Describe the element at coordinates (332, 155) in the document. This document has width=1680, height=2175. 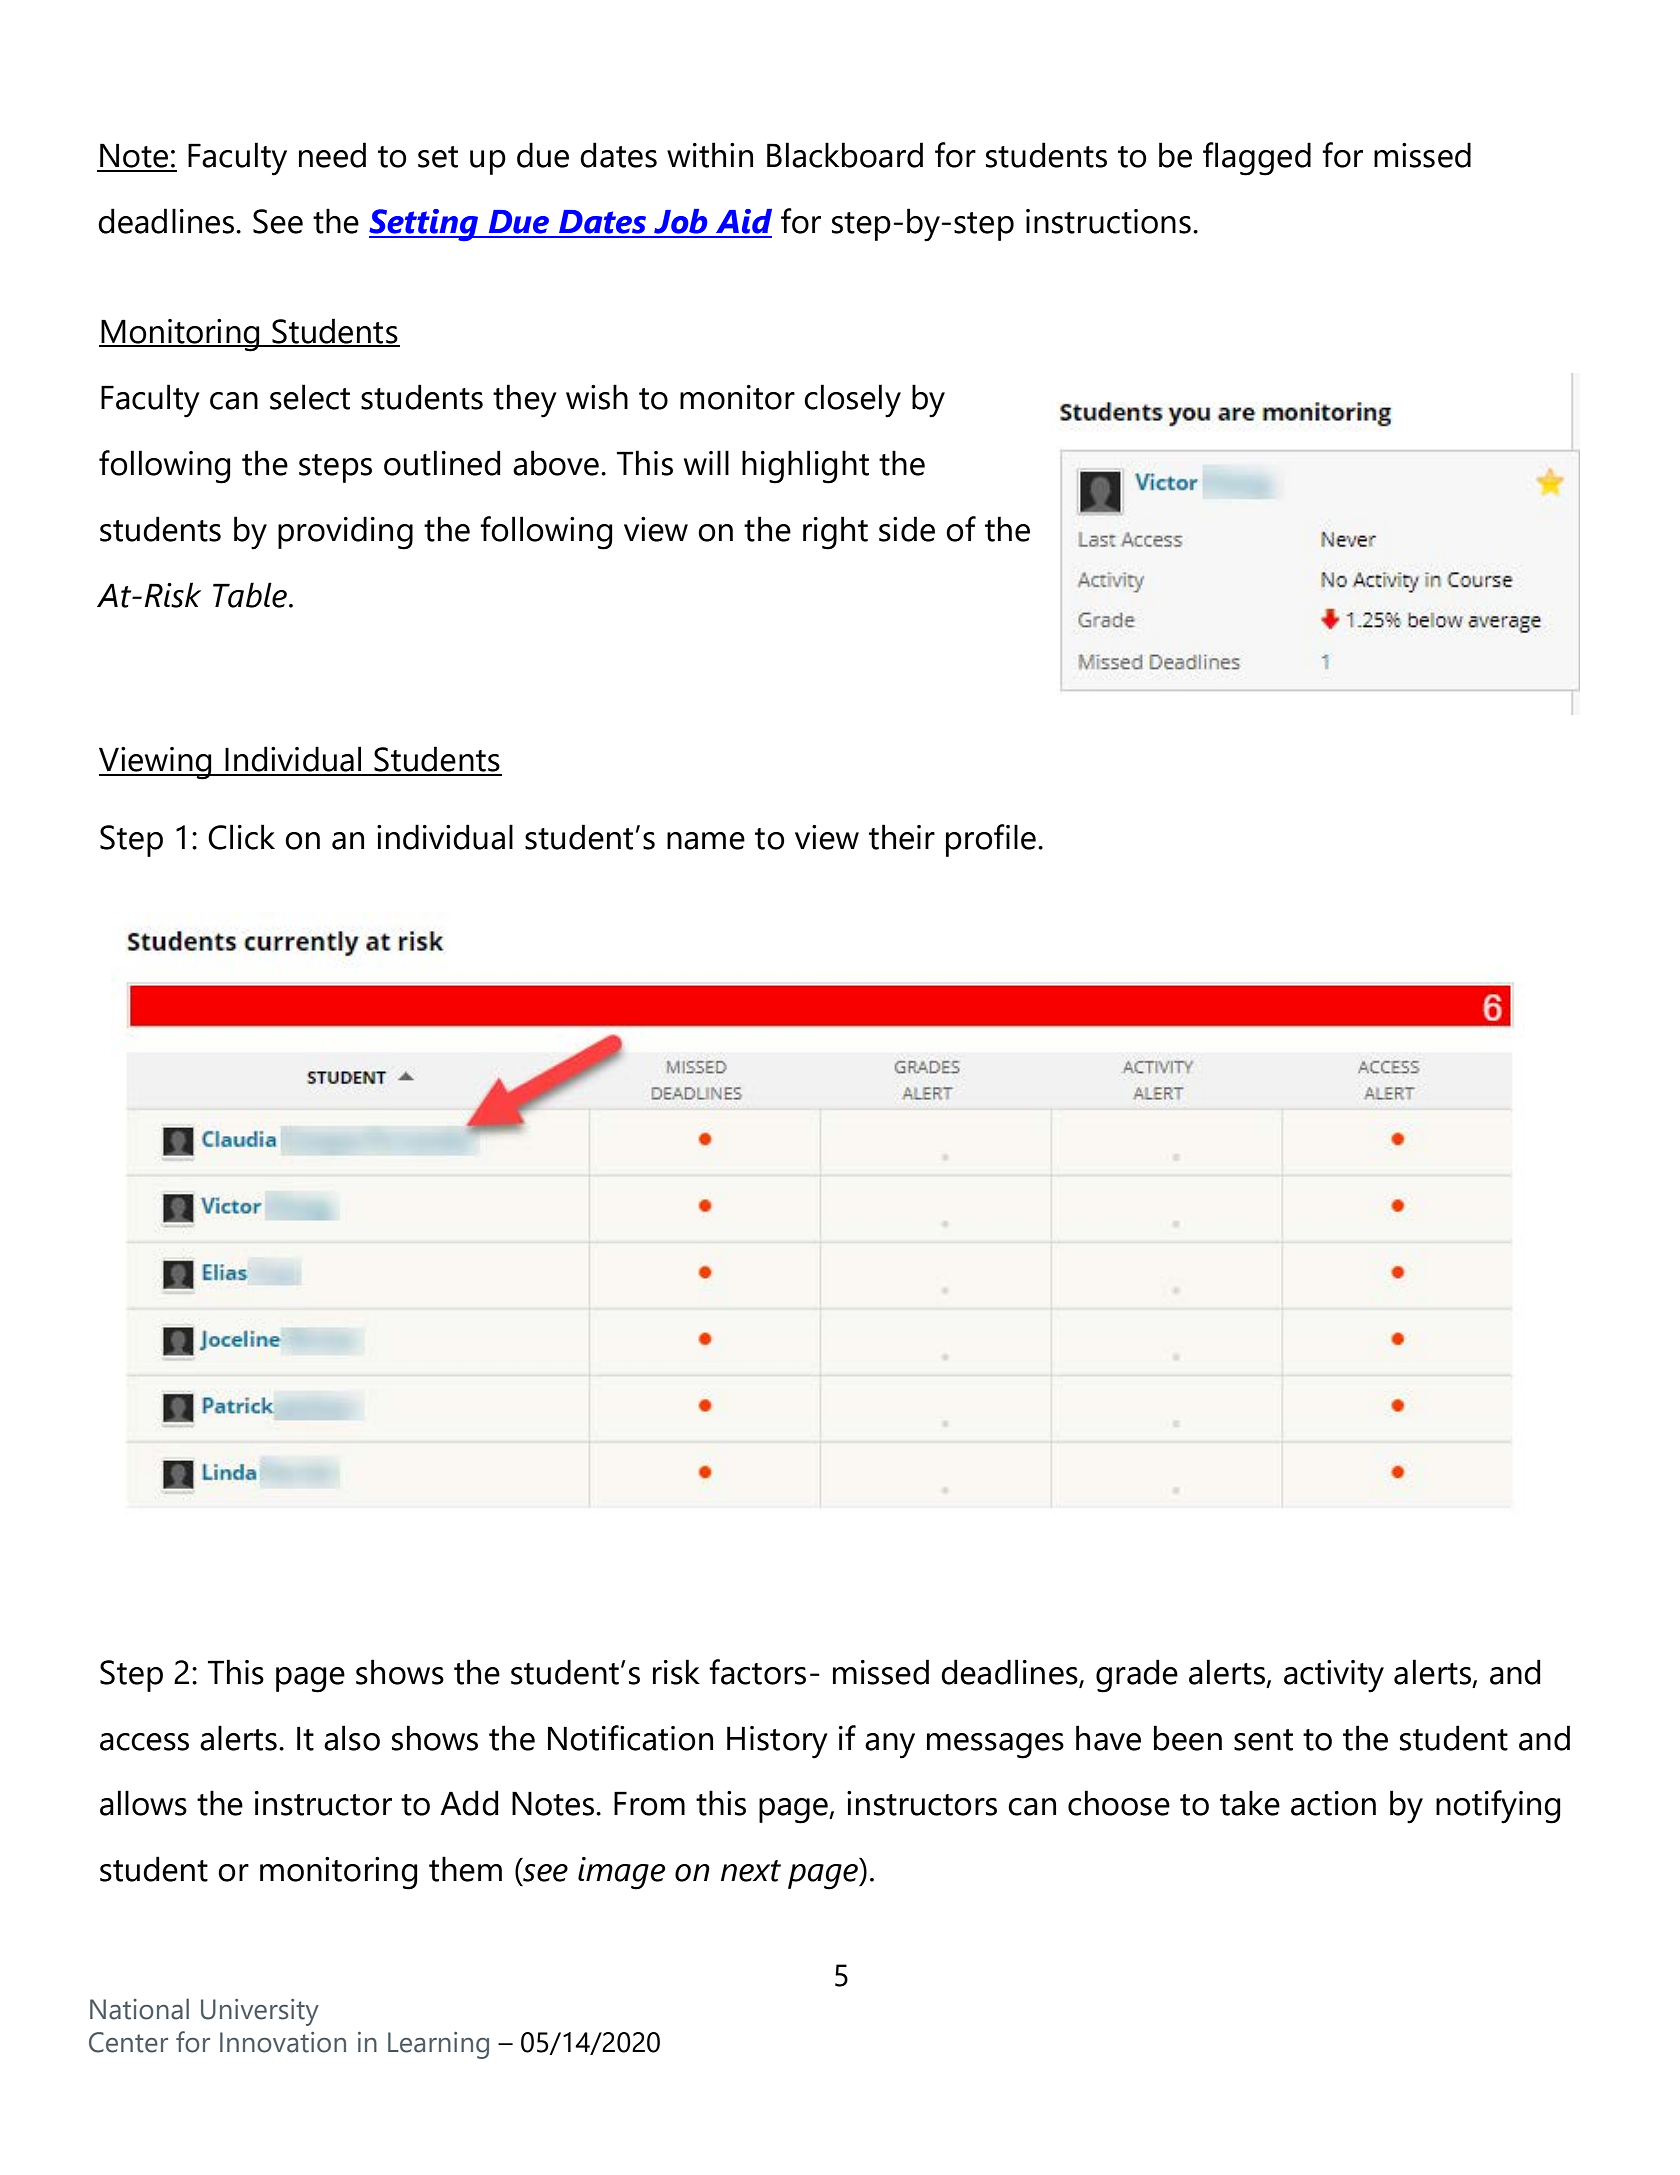
I see `need` at that location.
